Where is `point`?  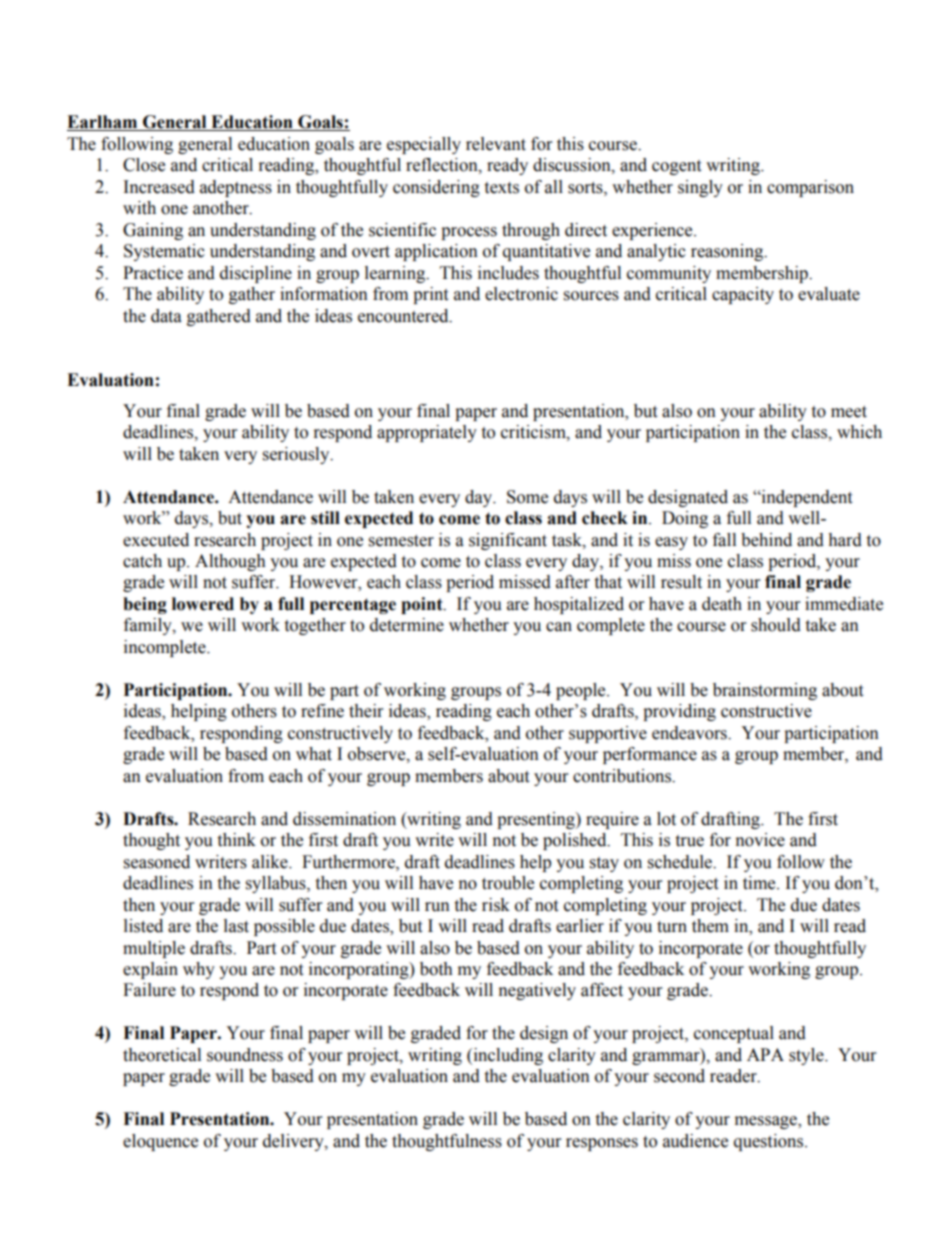 point is located at coordinates (423, 605).
